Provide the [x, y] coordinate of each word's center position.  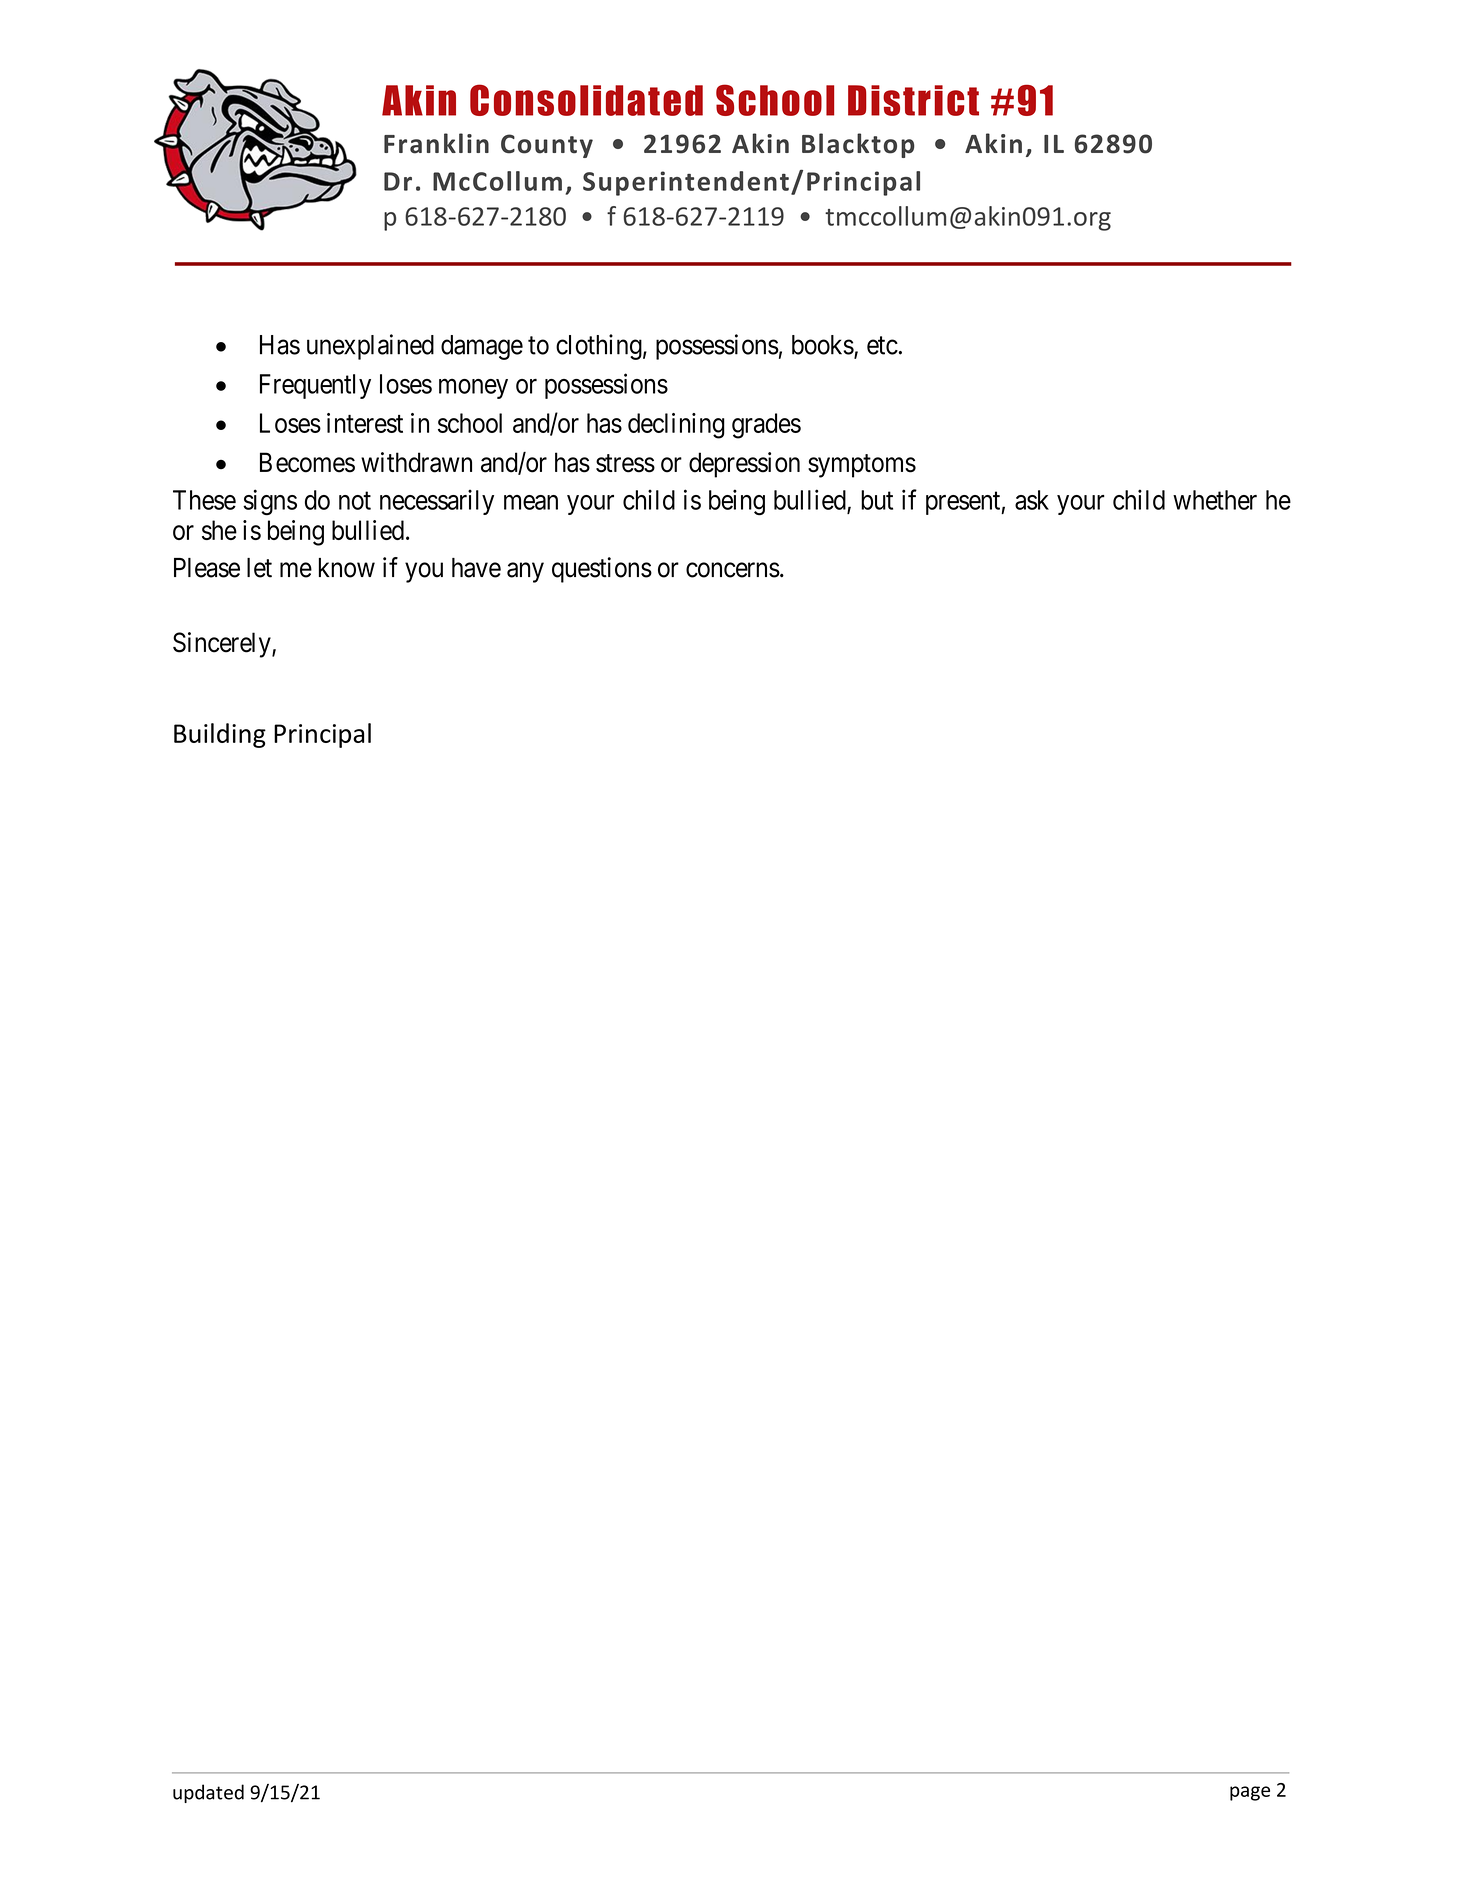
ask [1032, 500]
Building [220, 735]
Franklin [436, 143]
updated [208, 1793]
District [913, 100]
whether [1215, 500]
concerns [733, 570]
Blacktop [858, 145]
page [1250, 1793]
